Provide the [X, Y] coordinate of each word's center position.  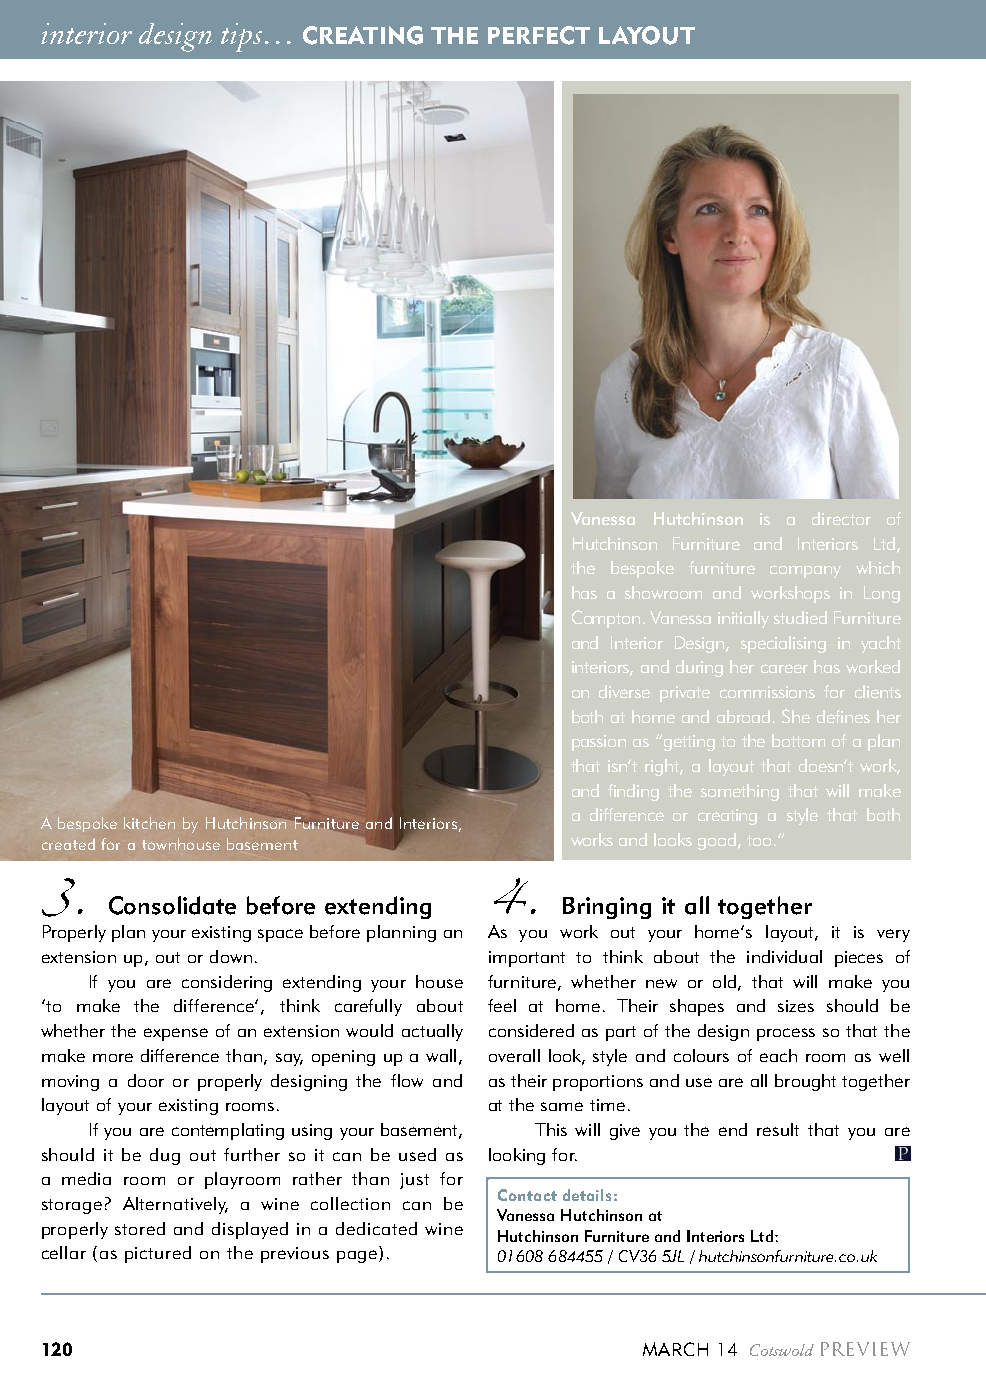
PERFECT [539, 35]
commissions [767, 692]
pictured [158, 1254]
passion [599, 743]
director [841, 518]
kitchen [149, 823]
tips [241, 37]
